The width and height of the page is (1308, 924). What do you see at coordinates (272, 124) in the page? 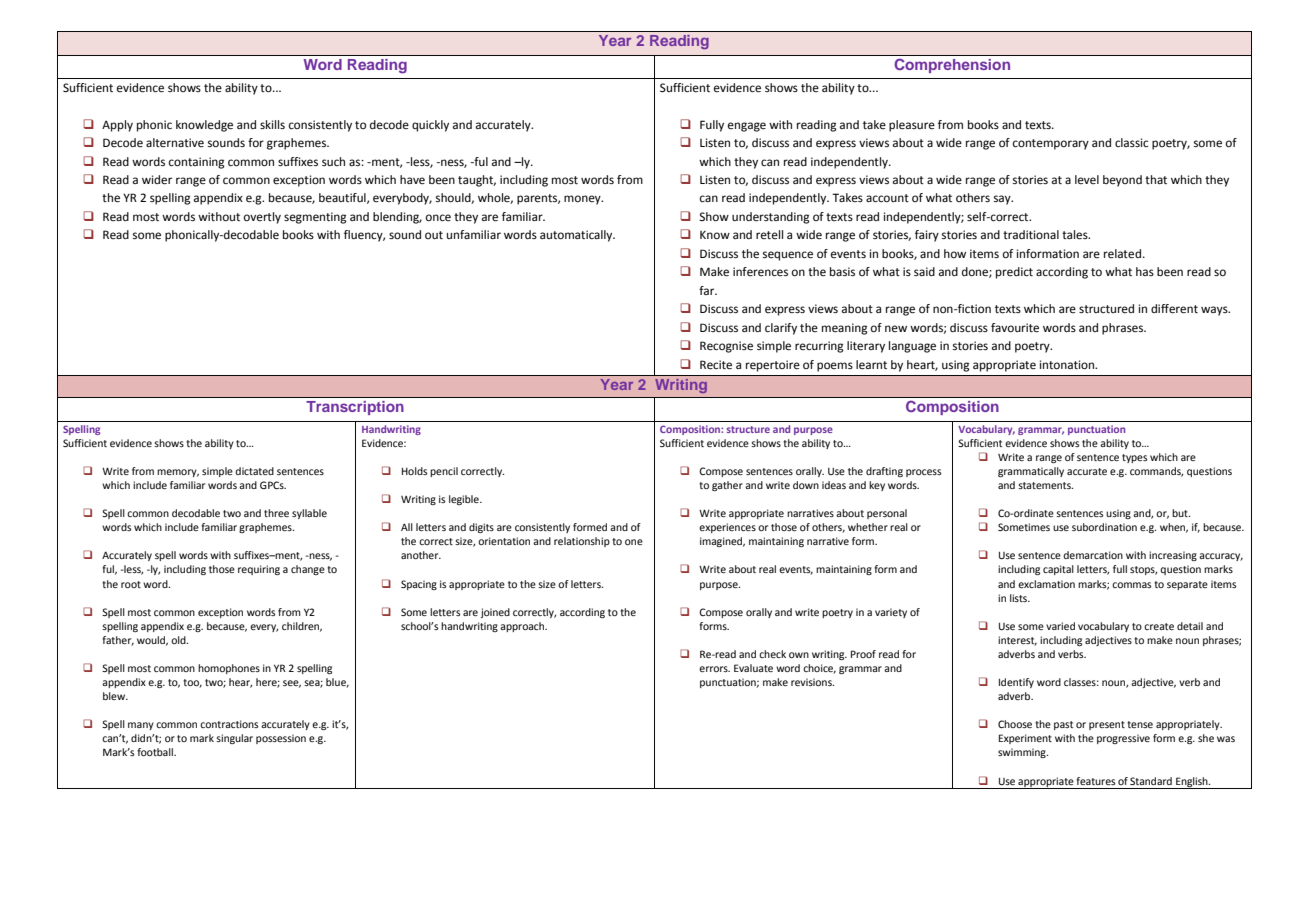
I see `skills` at bounding box center [272, 124].
